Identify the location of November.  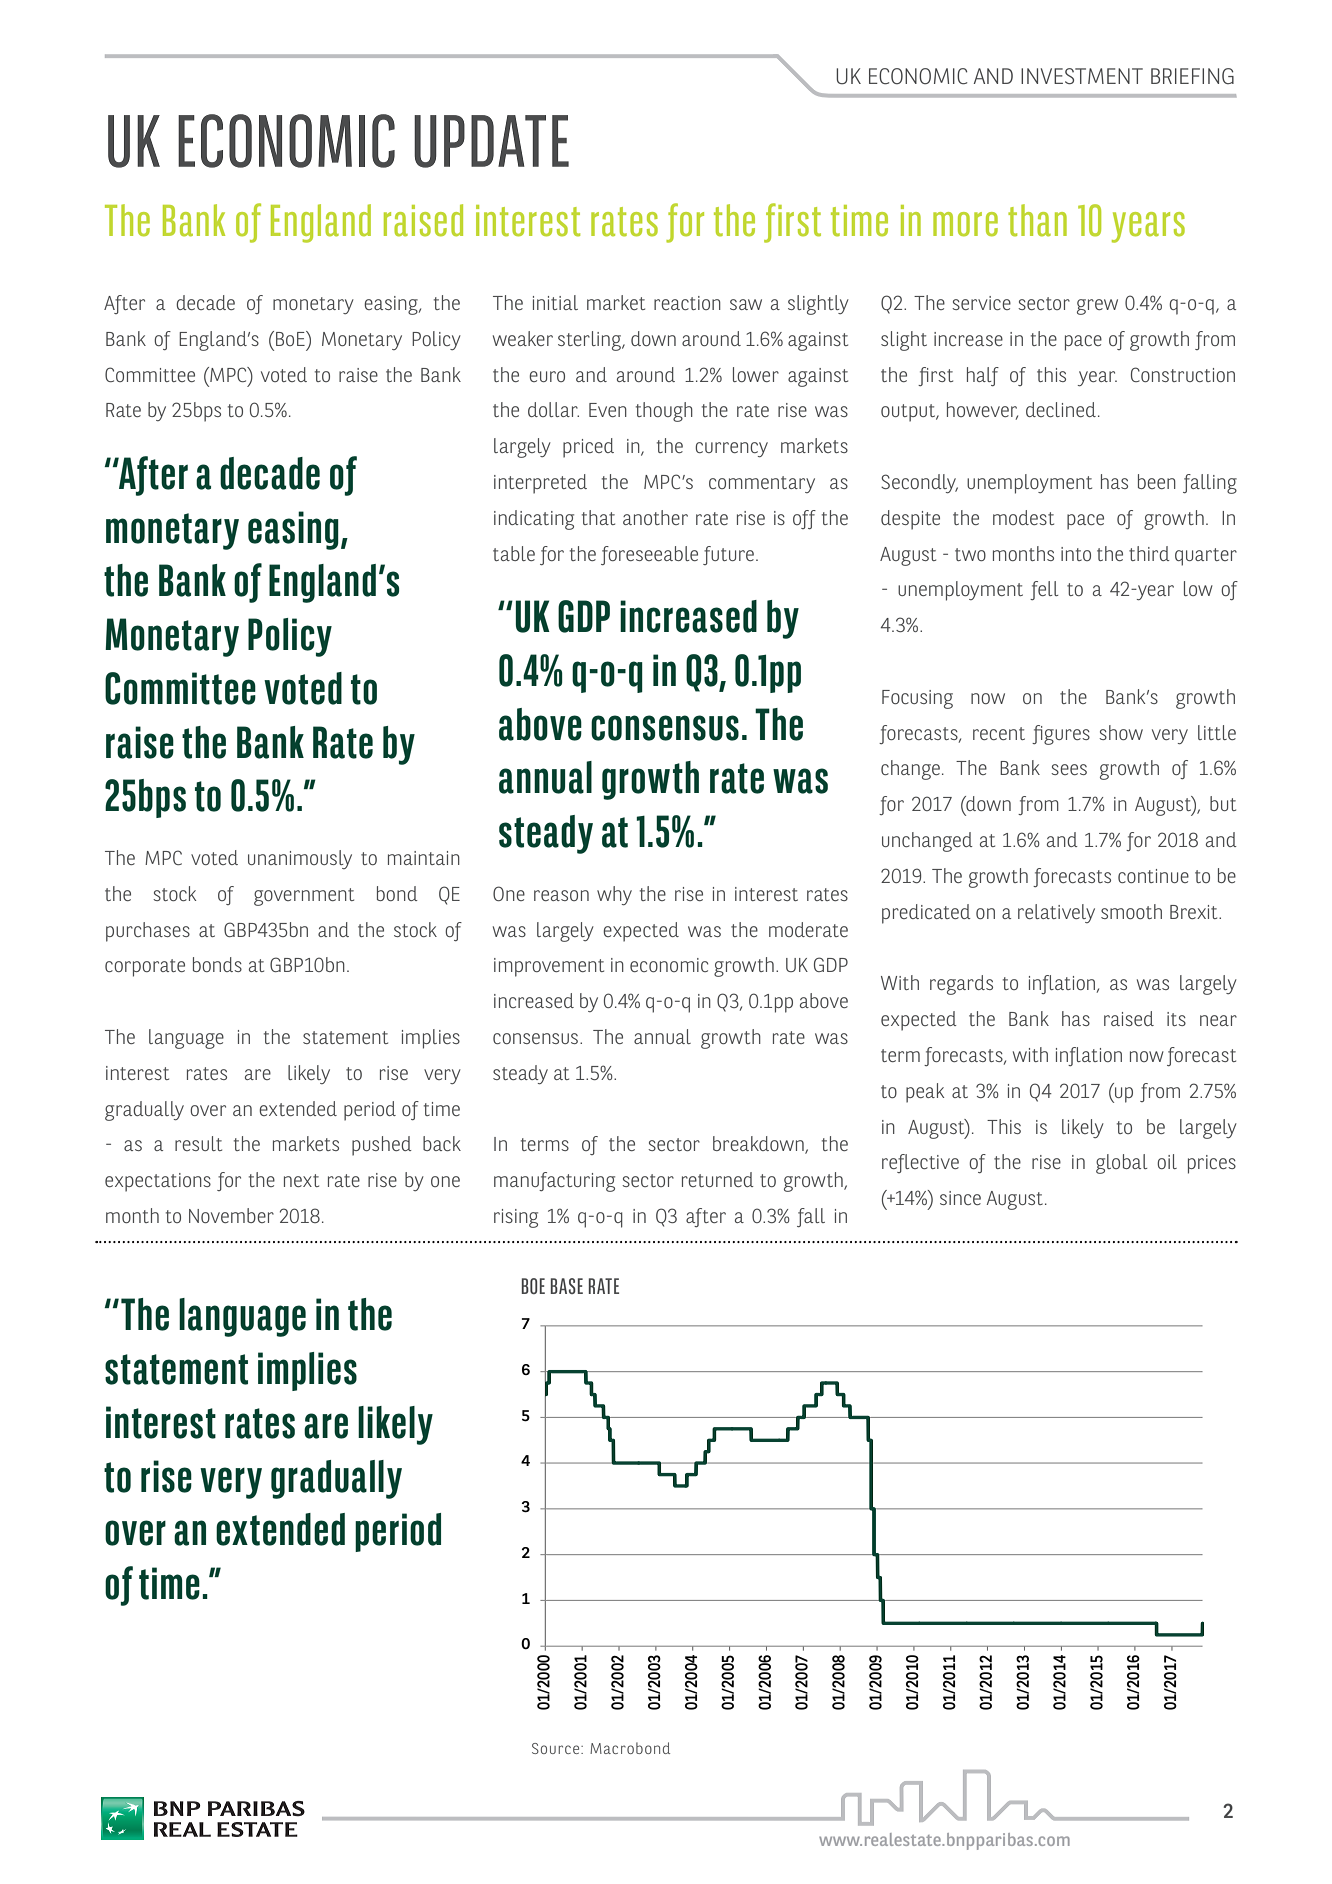
(231, 1215).
